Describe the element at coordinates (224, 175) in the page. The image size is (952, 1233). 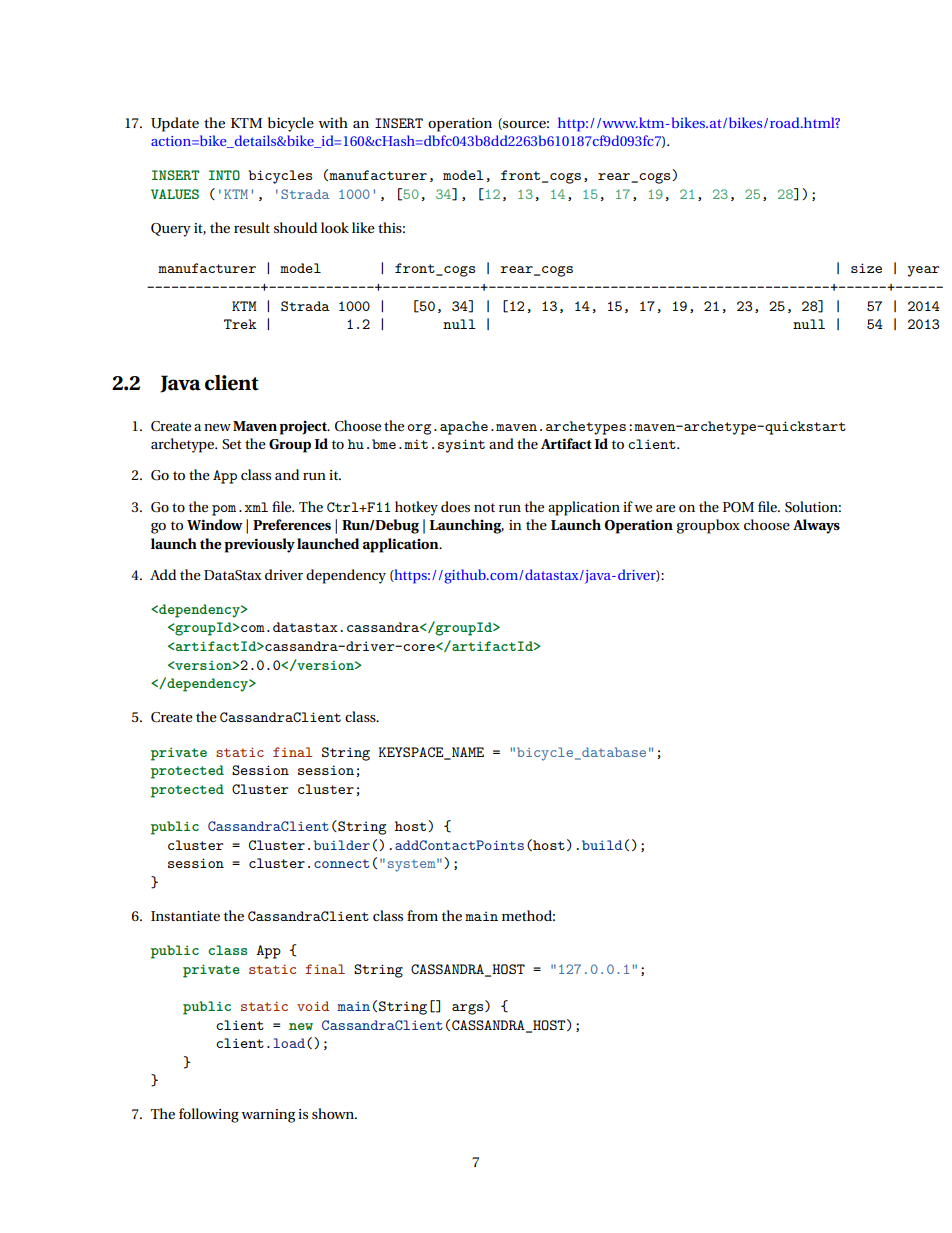
I see `INTO` at that location.
